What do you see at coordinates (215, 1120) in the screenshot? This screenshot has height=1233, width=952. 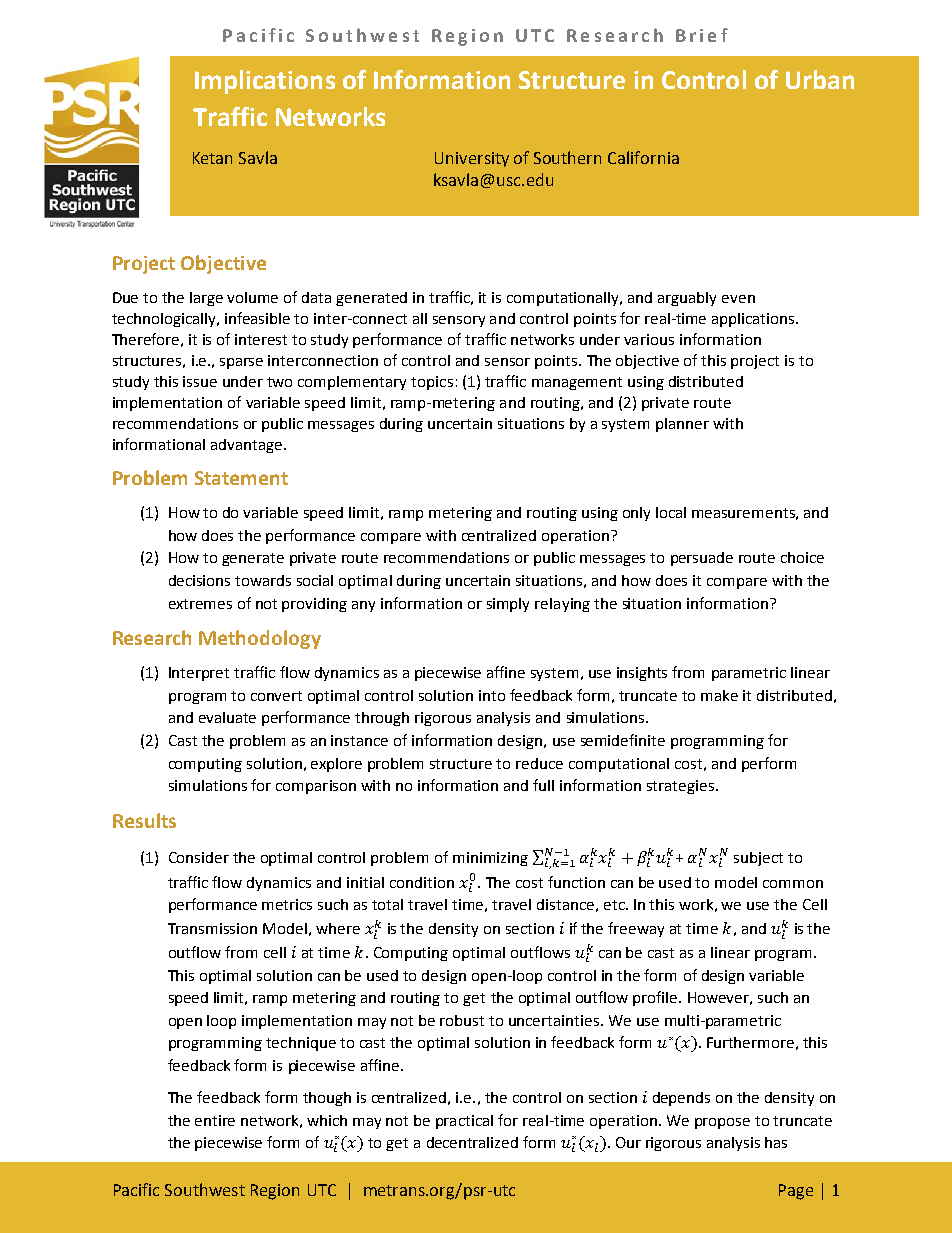 I see `entire` at bounding box center [215, 1120].
